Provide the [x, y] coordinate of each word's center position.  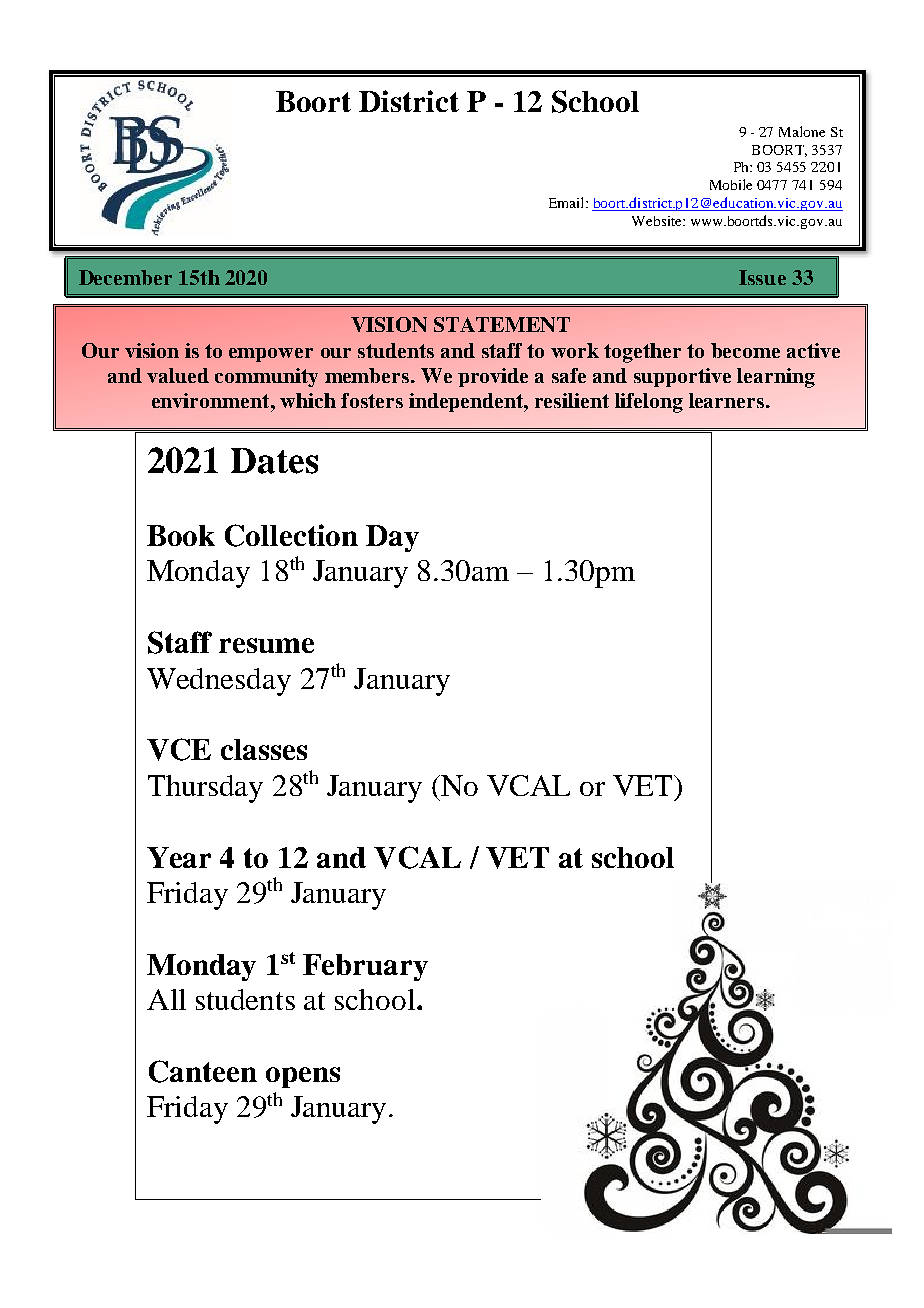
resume [266, 645]
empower [271, 355]
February [365, 967]
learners [728, 400]
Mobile [731, 184]
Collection [291, 535]
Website [658, 221]
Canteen [203, 1071]
